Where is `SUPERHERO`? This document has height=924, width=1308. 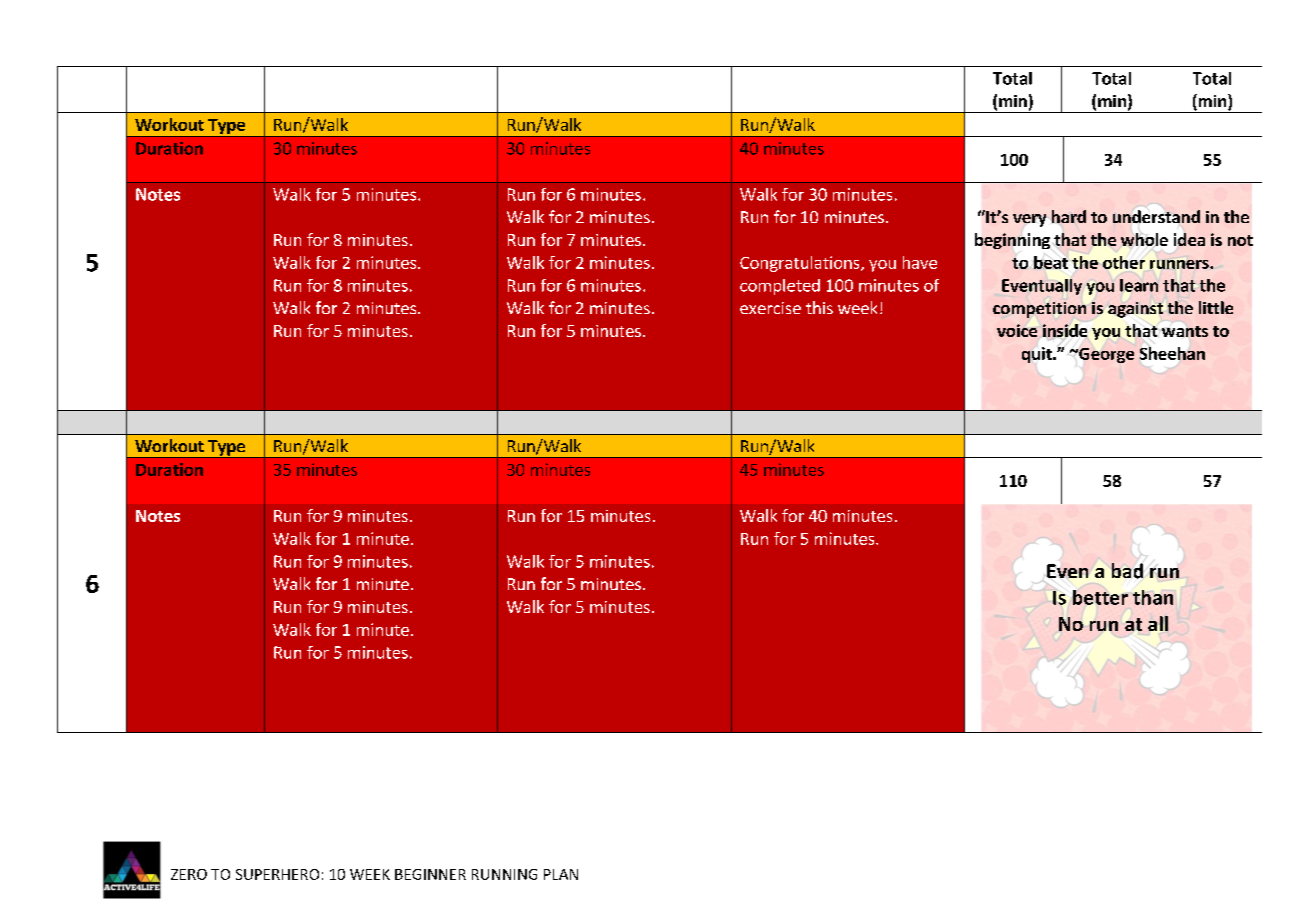 SUPERHERO is located at coordinates (277, 874).
